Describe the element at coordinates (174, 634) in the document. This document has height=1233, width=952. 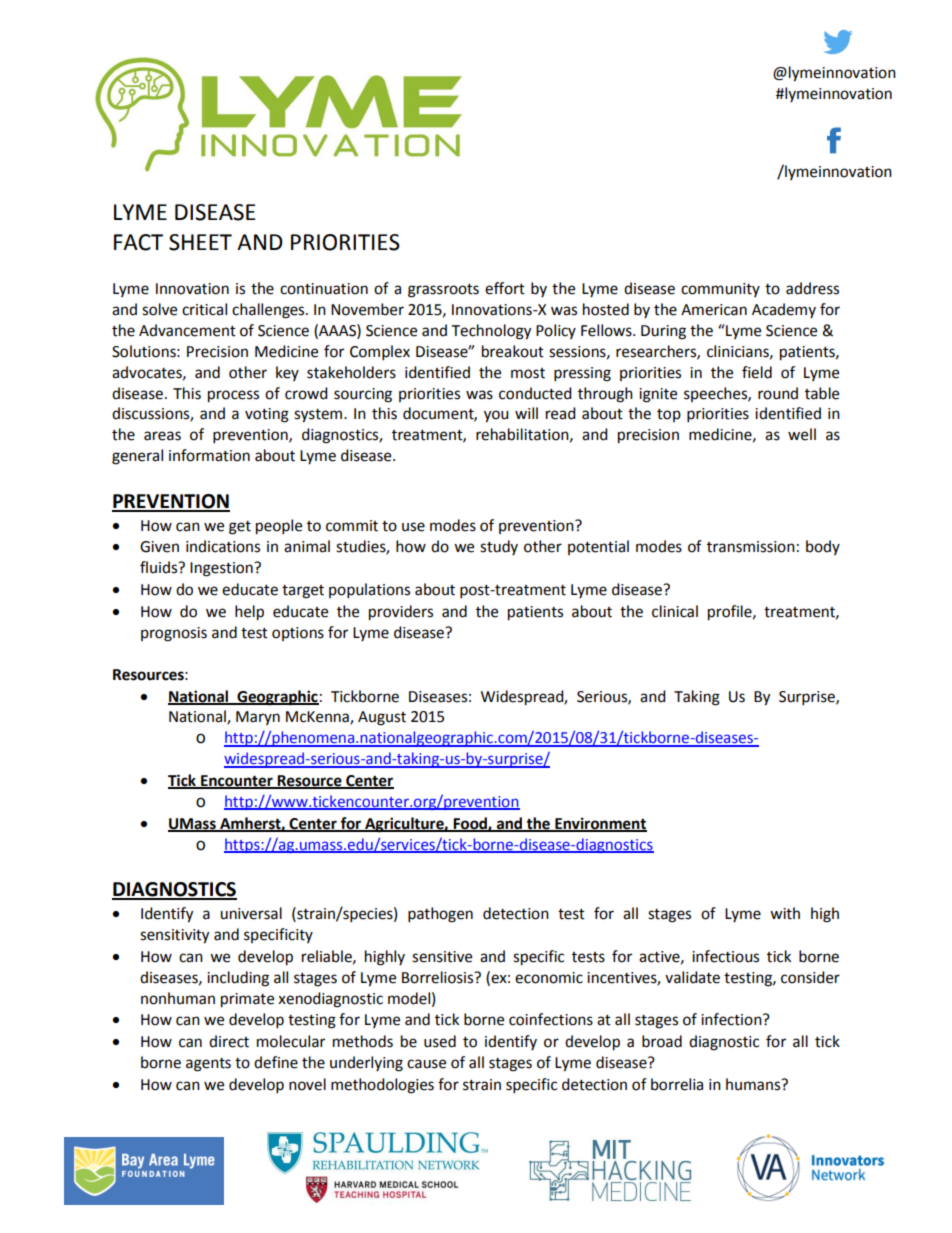
I see `prognosis` at that location.
